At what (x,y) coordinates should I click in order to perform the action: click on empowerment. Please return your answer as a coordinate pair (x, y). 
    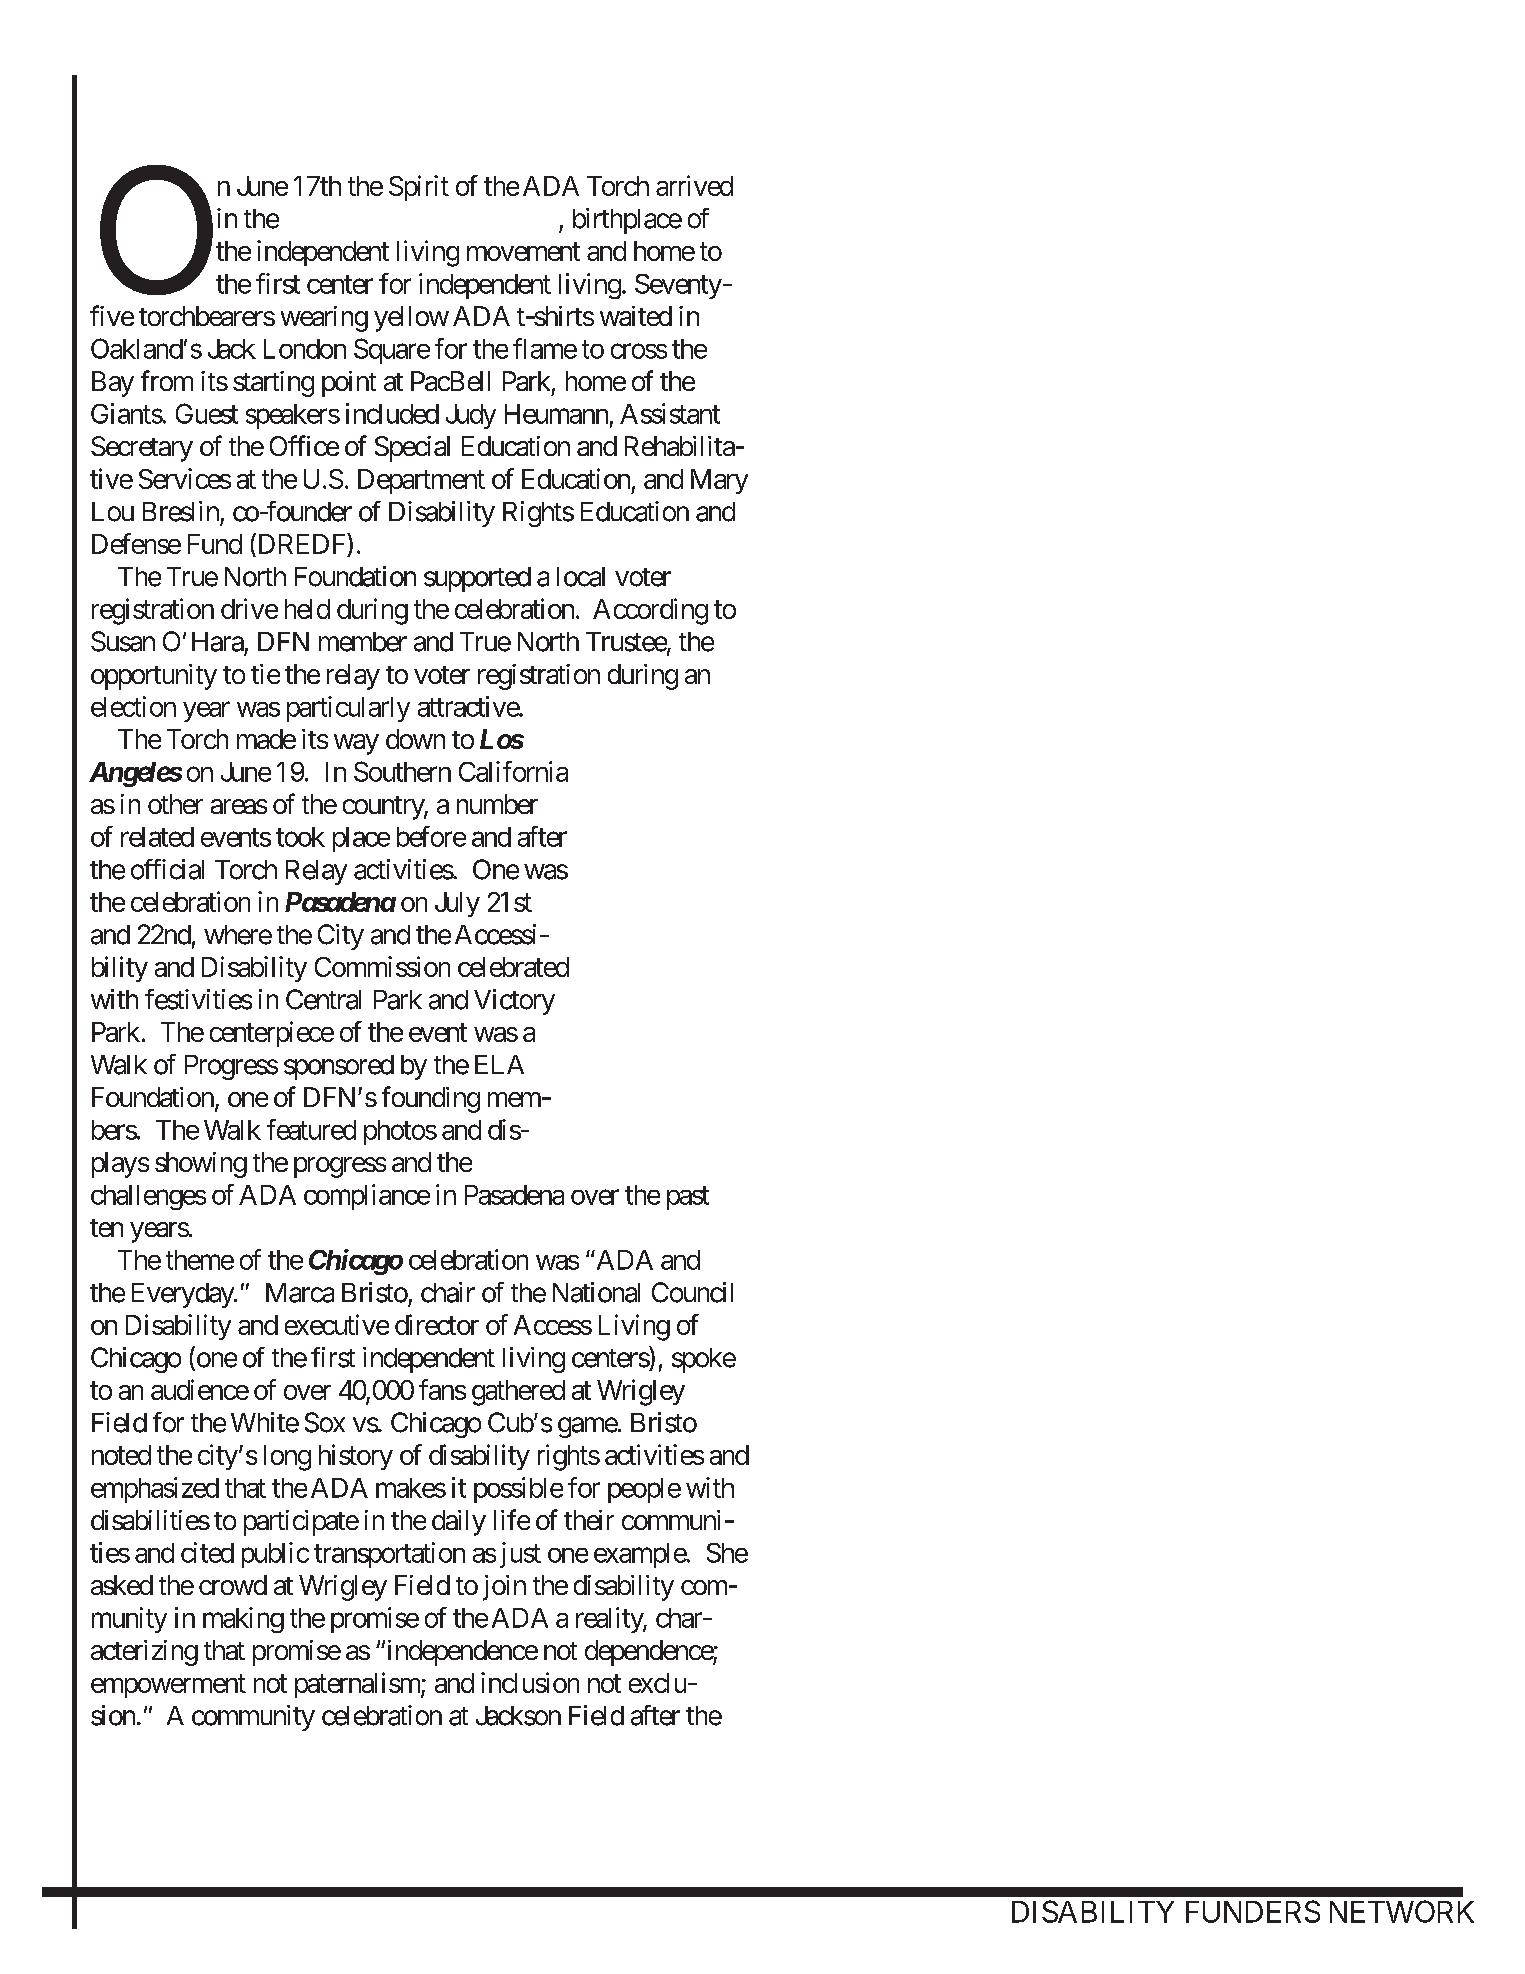
    Looking at the image, I should click on (168, 1686).
